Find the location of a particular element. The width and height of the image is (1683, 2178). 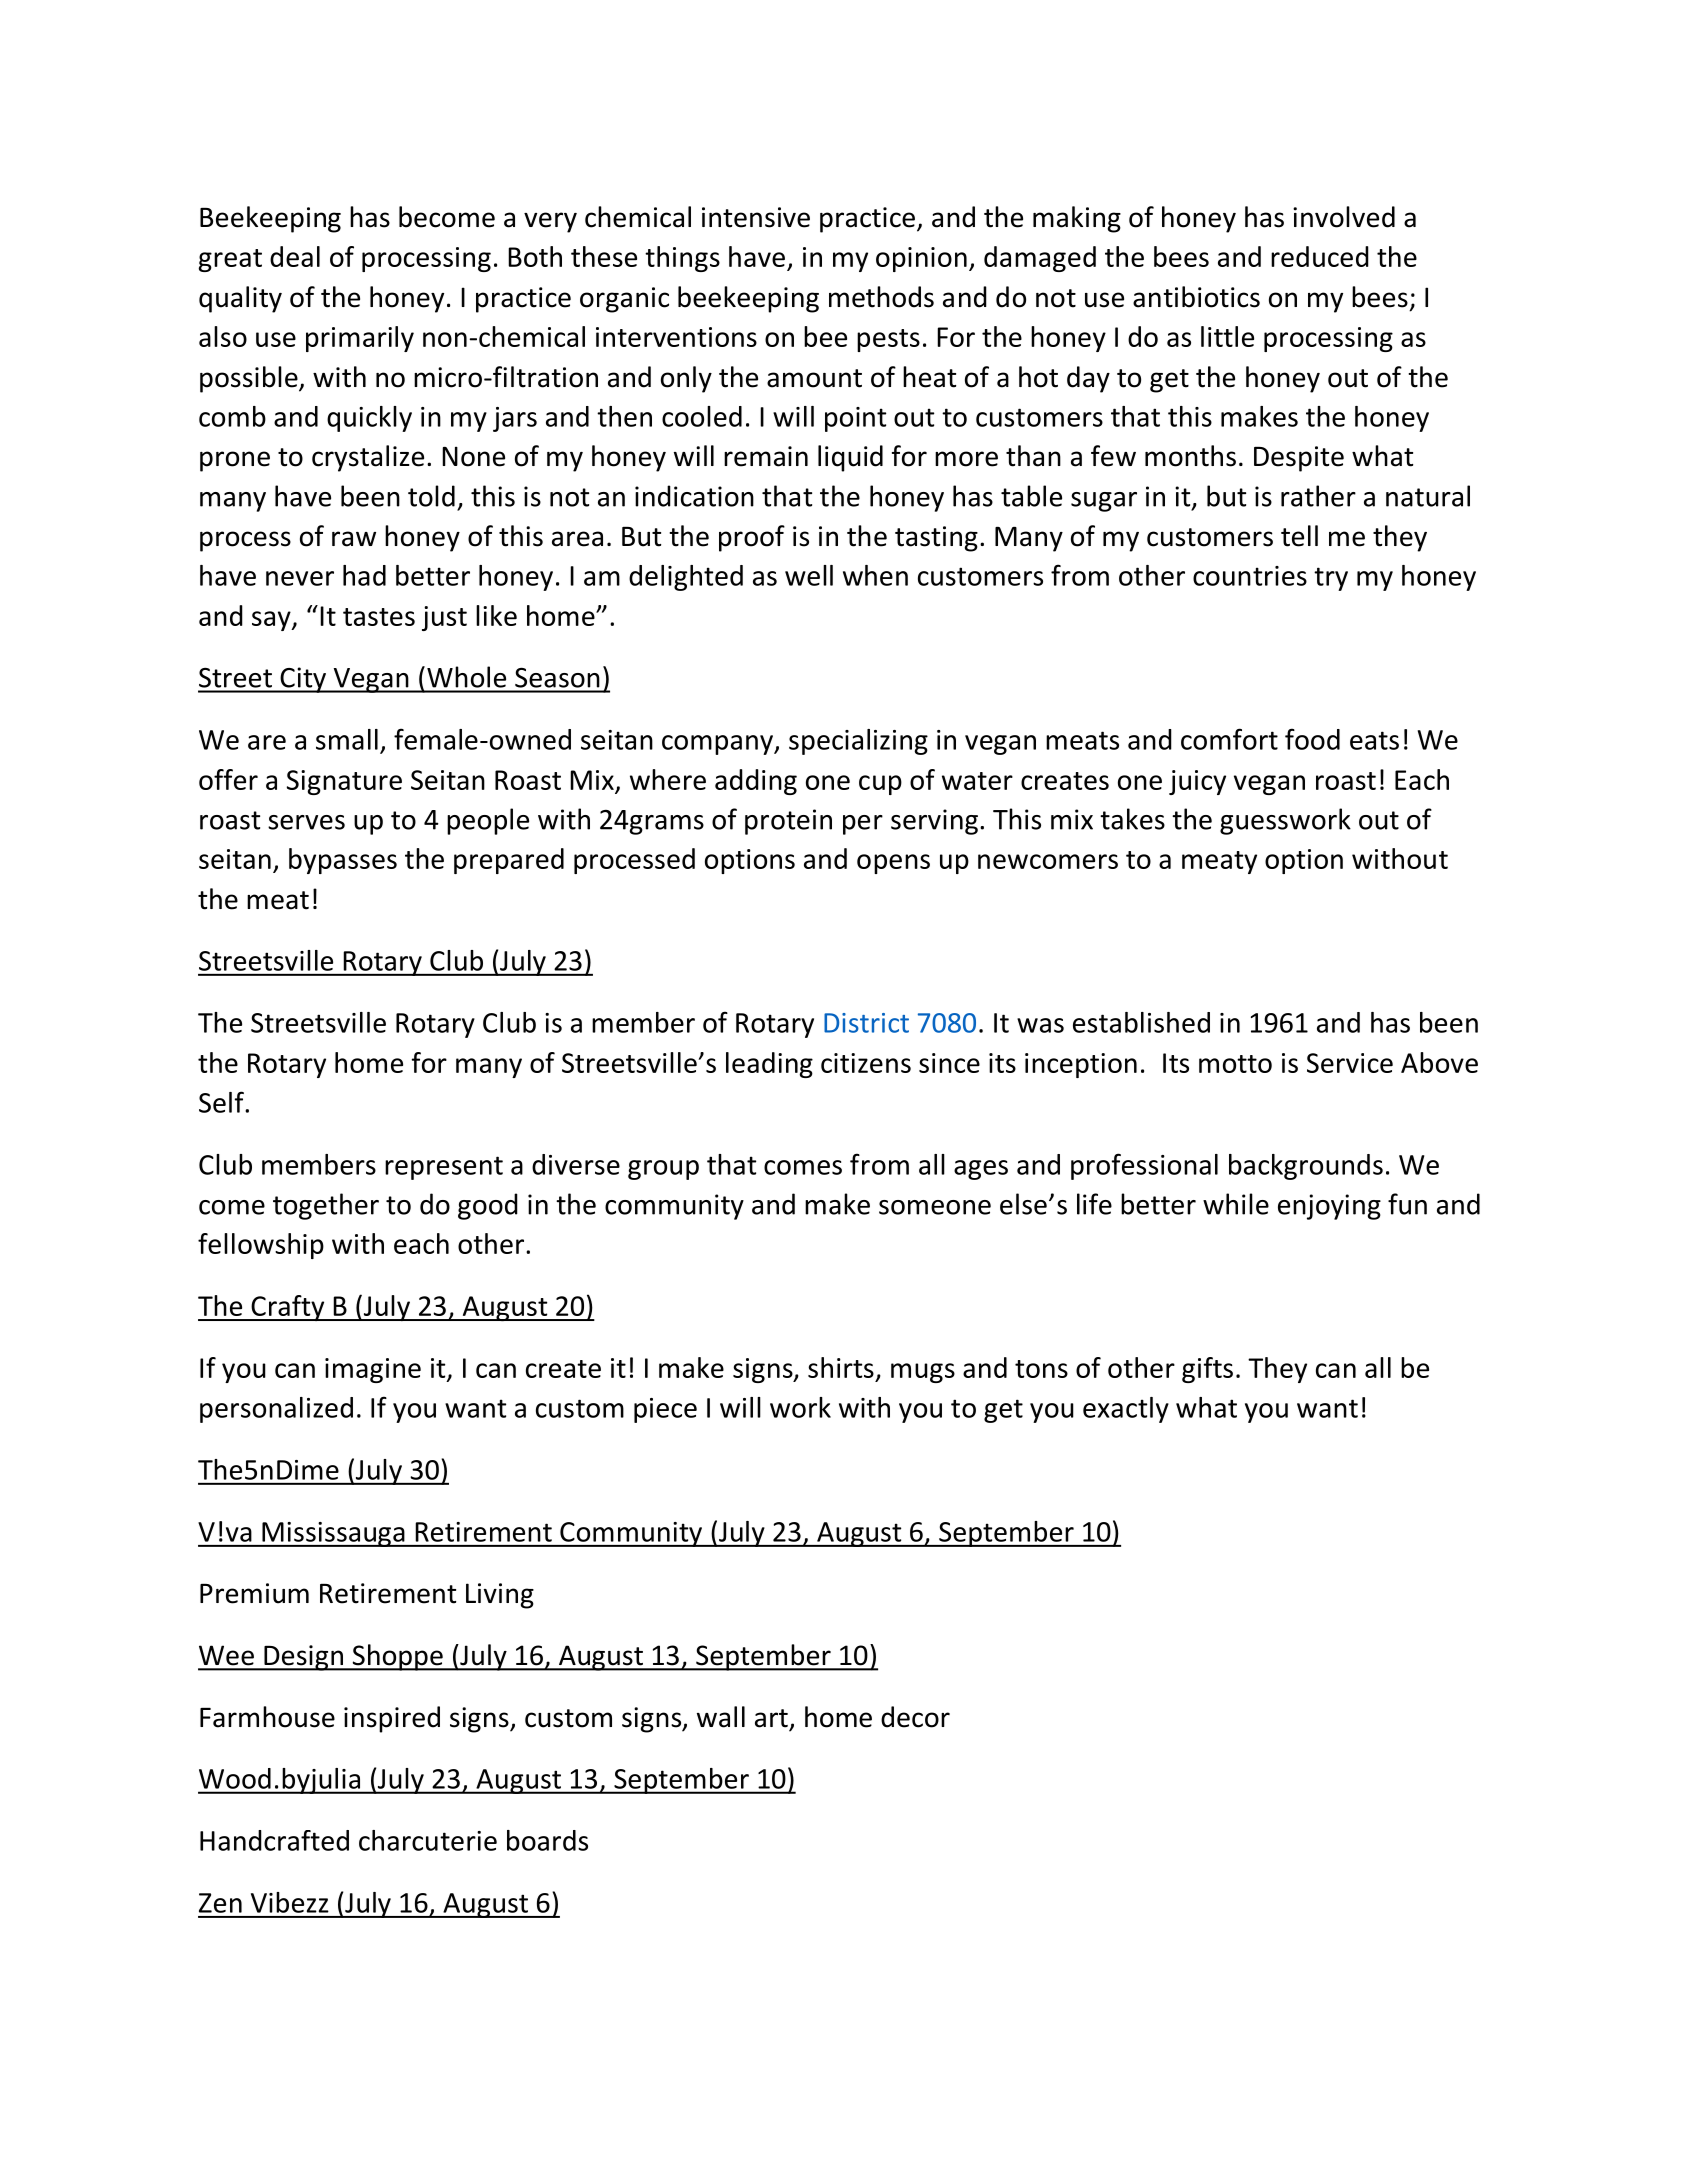

methods is located at coordinates (881, 297).
